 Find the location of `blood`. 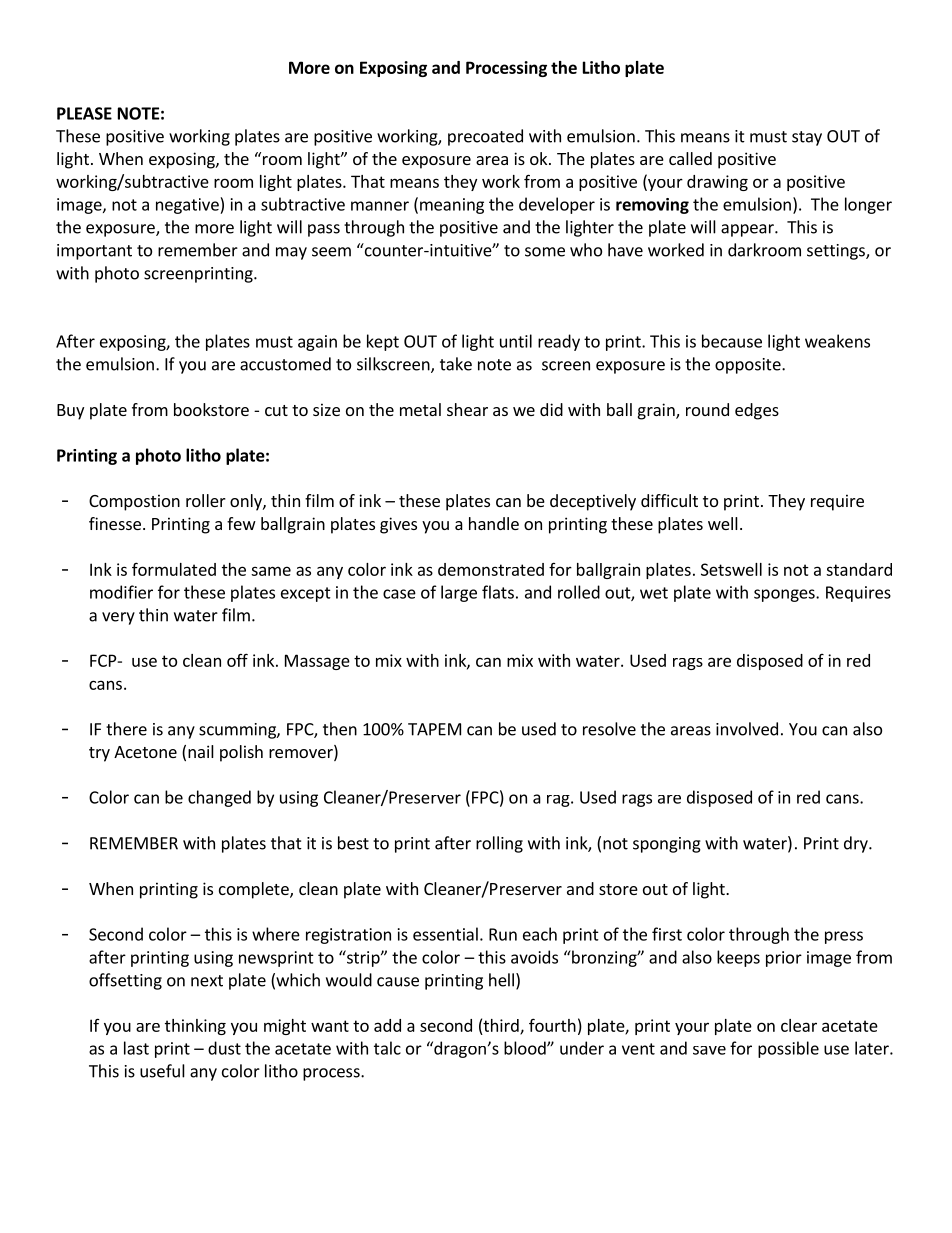

blood is located at coordinates (526, 1048).
